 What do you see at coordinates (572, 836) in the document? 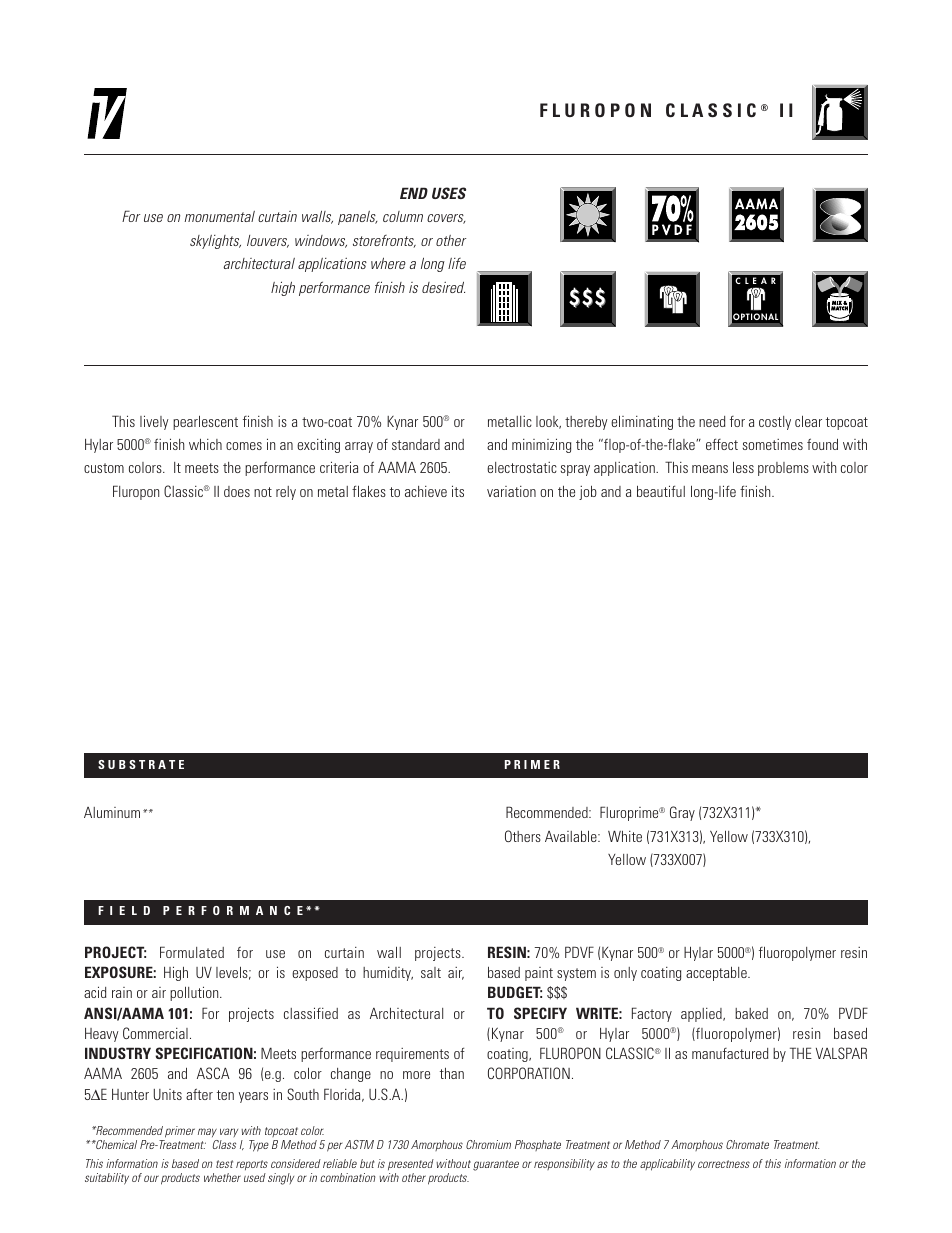
I see `Available` at bounding box center [572, 836].
